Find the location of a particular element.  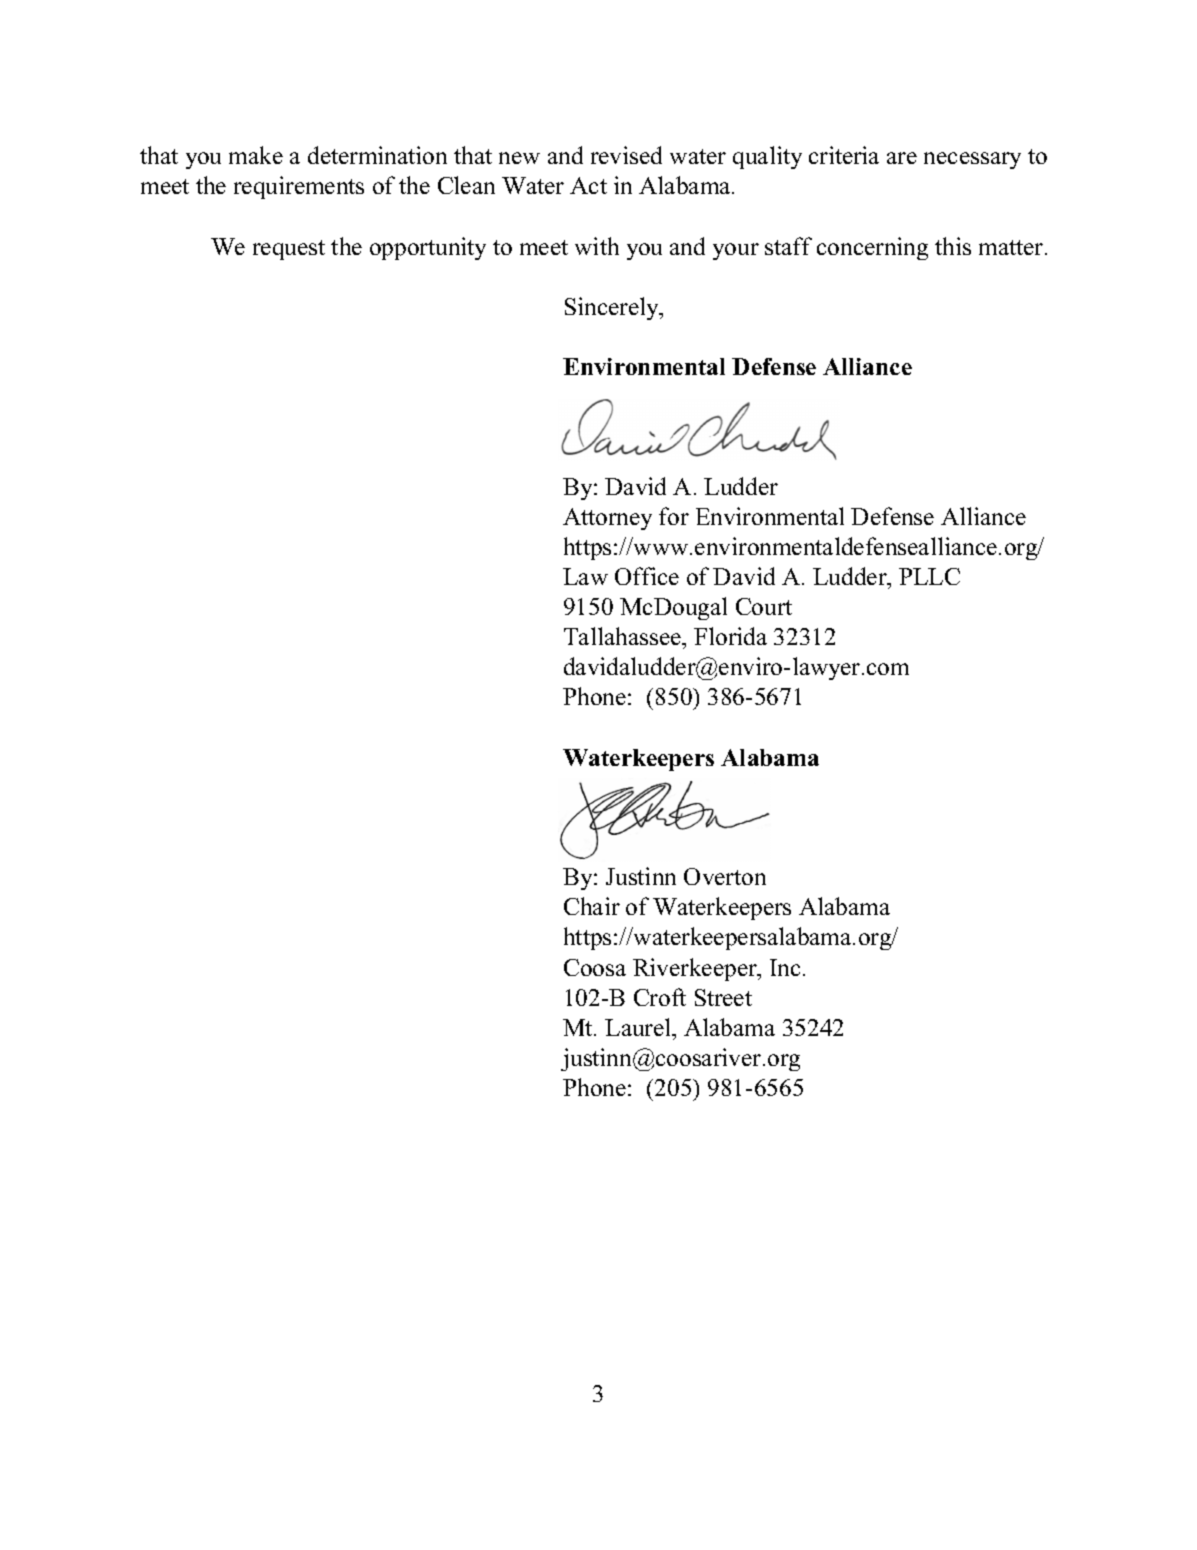

are is located at coordinates (902, 158).
